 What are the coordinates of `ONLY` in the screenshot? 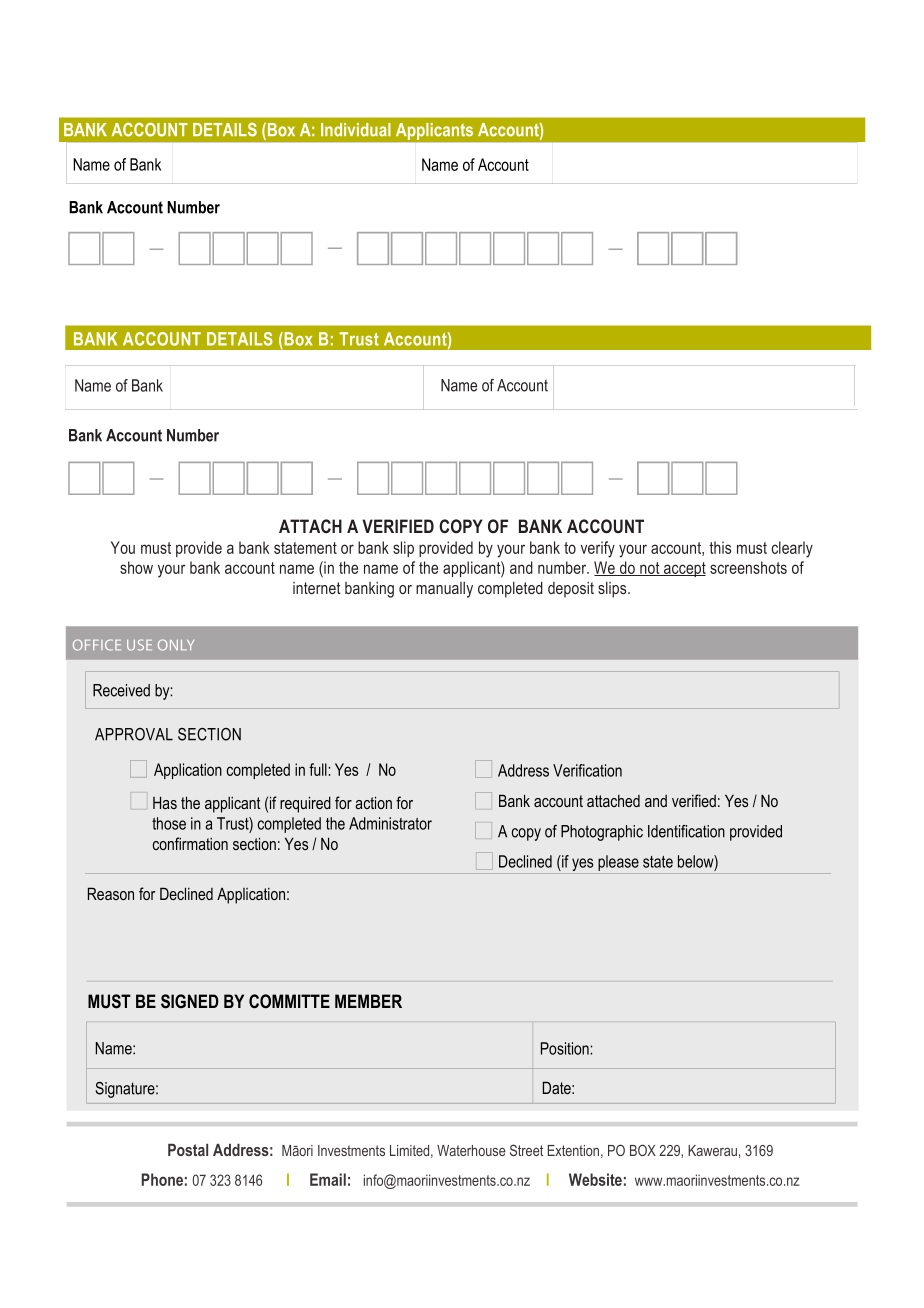 It's located at (176, 645).
